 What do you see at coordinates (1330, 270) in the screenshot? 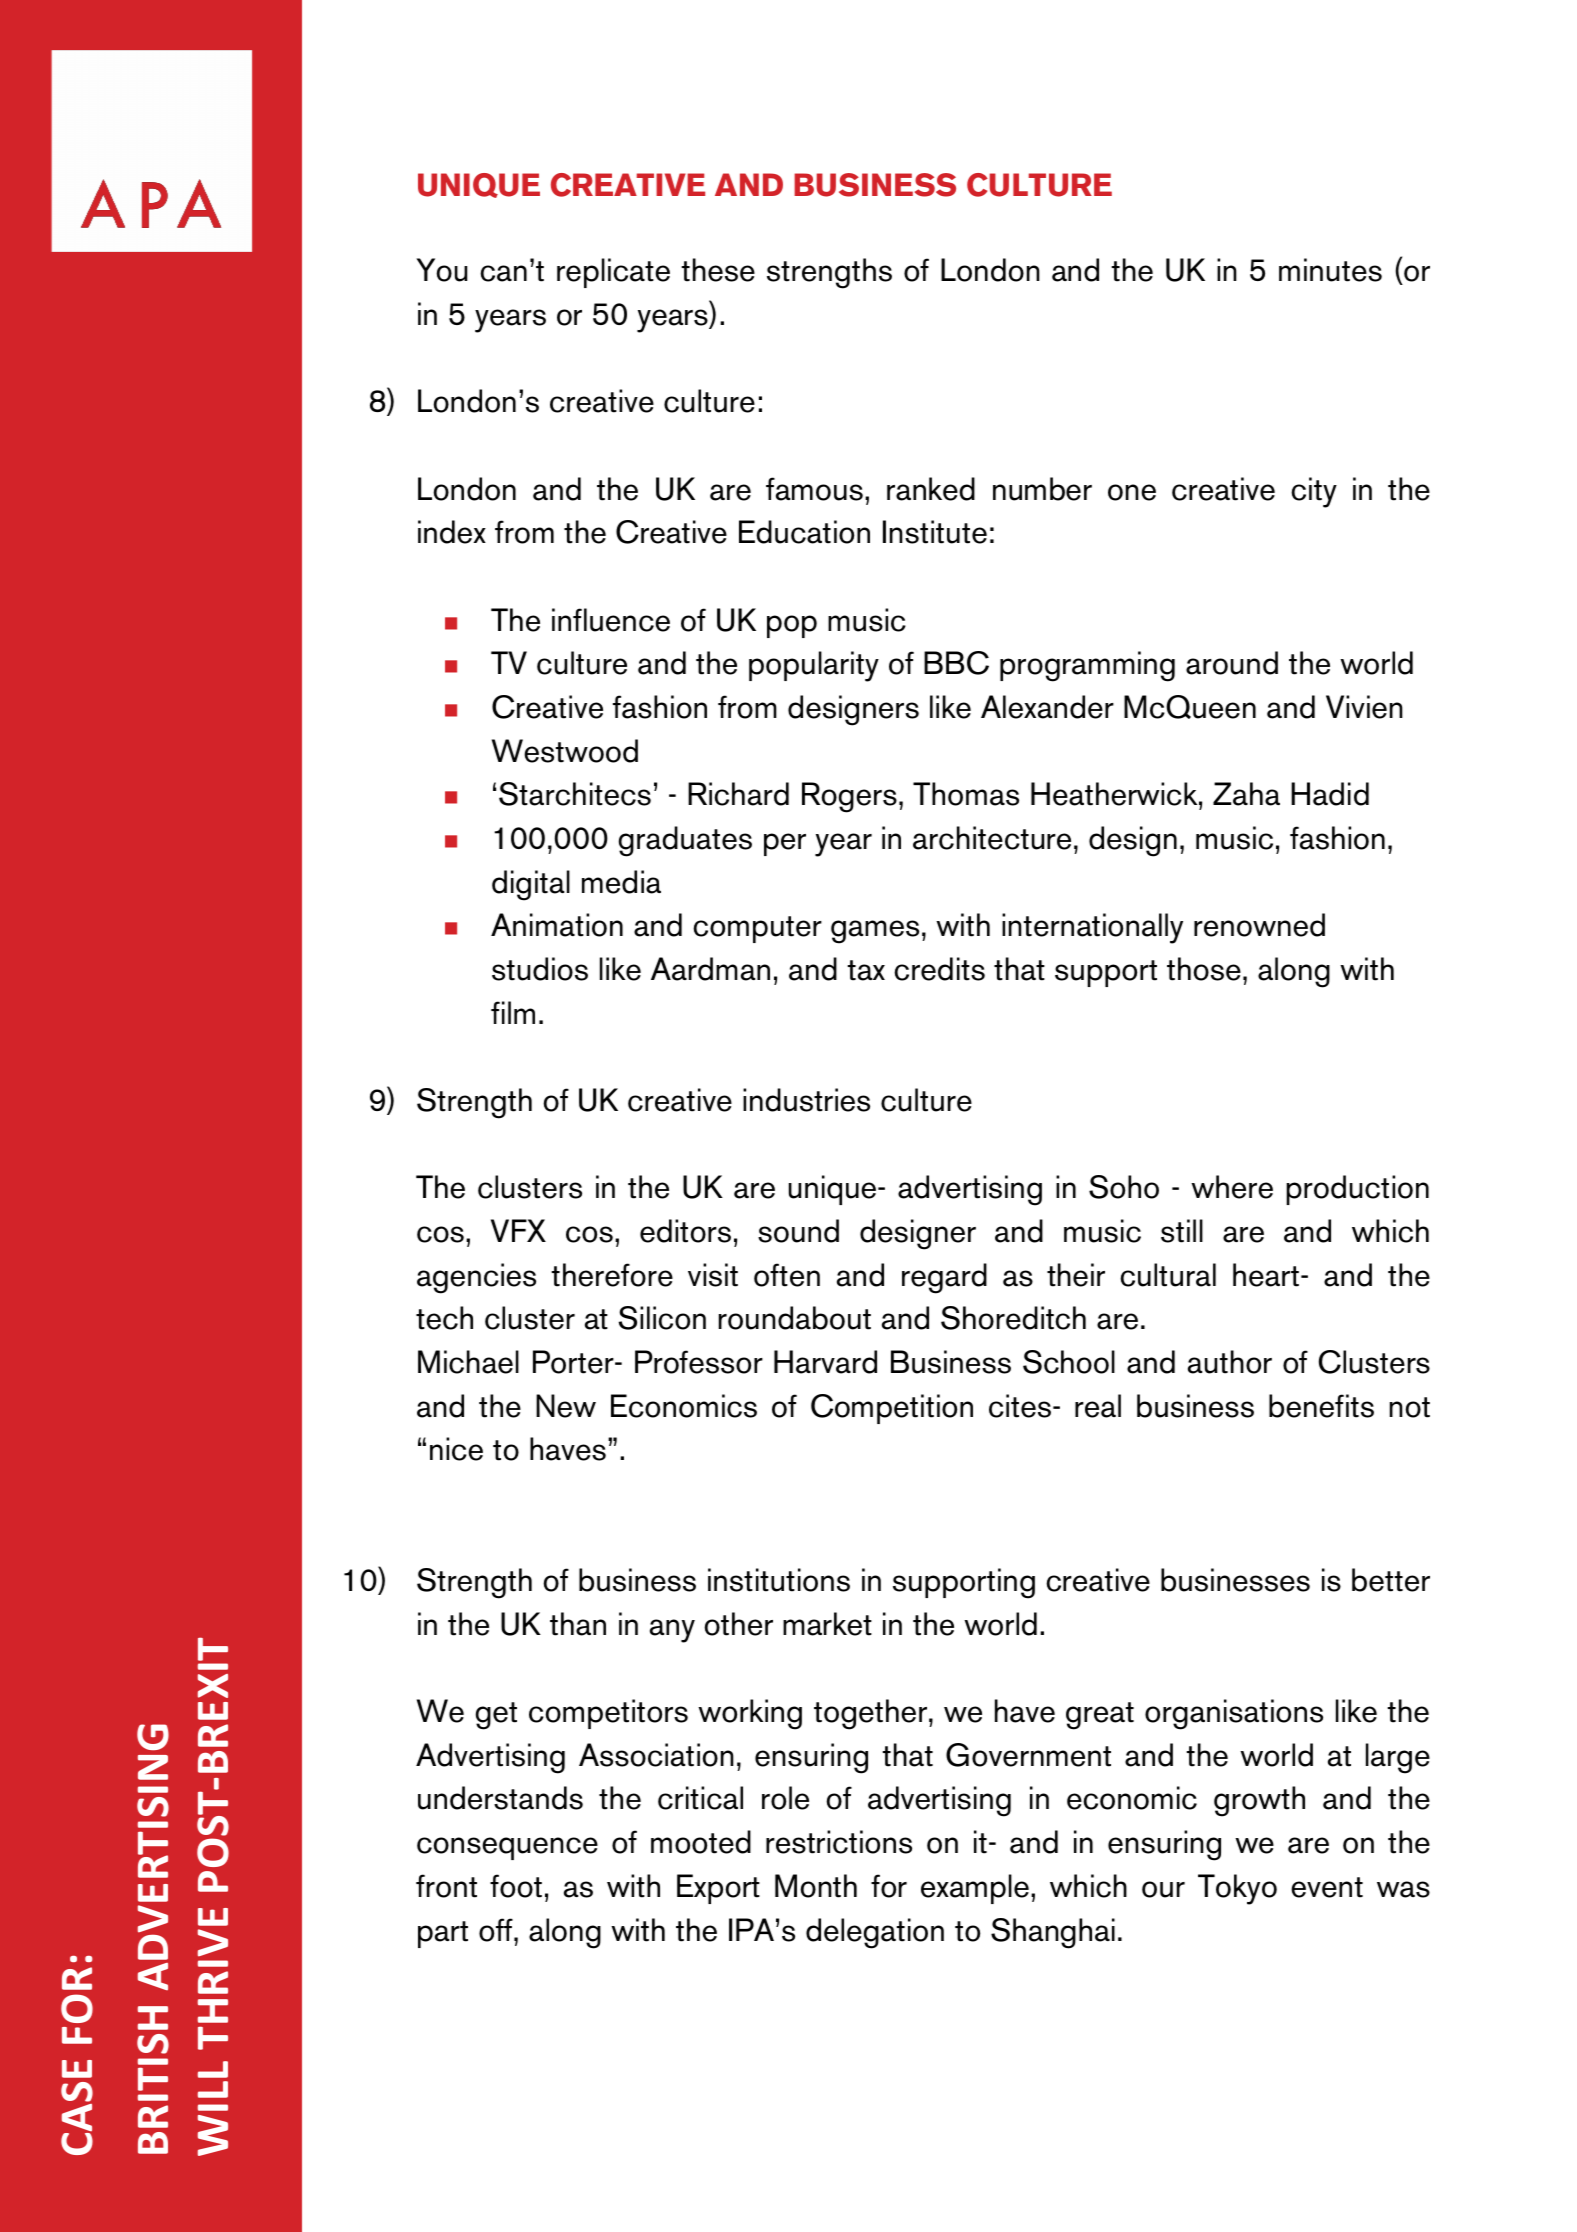
I see `minutes` at bounding box center [1330, 270].
